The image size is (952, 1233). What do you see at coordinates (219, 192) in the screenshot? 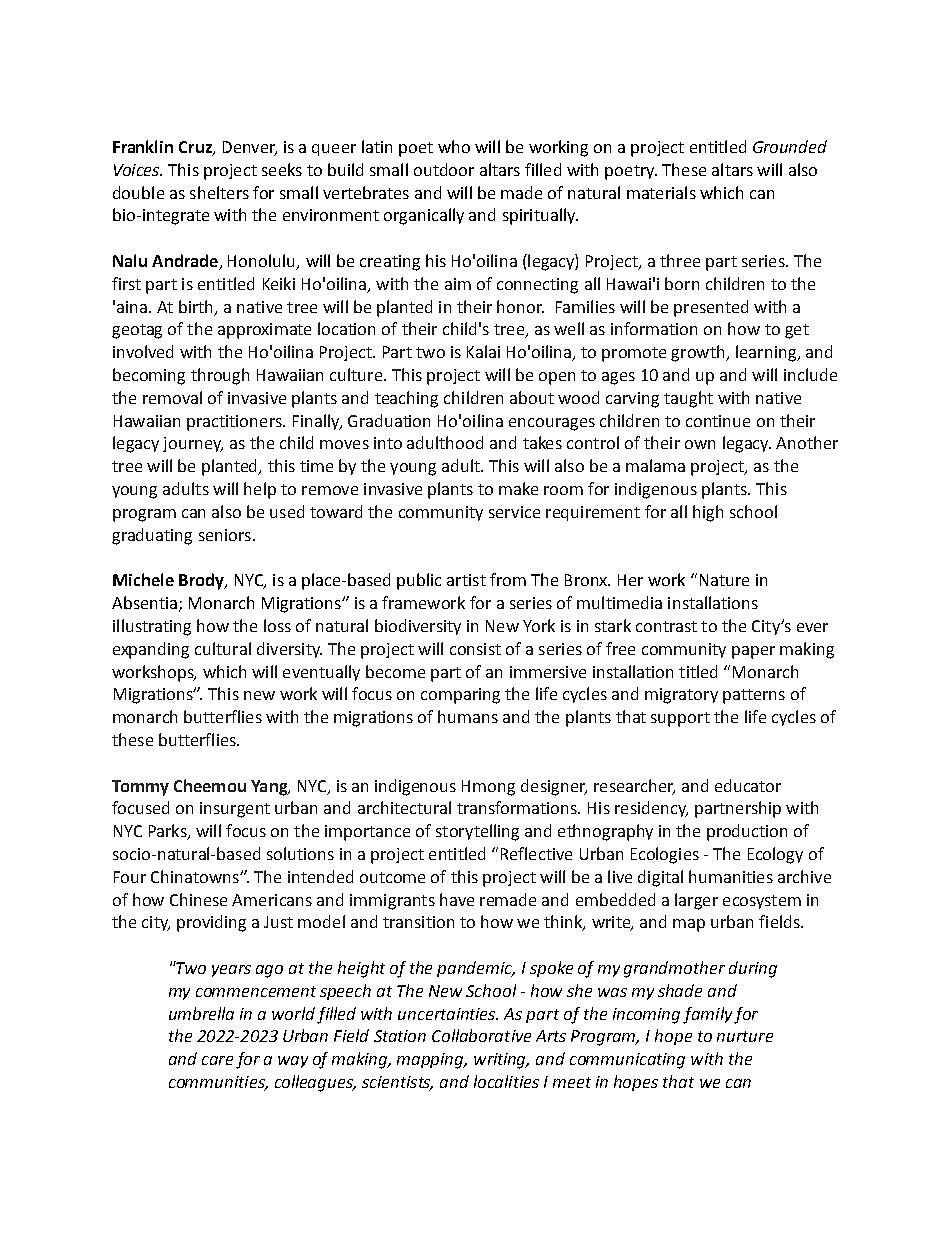
I see `shelters` at bounding box center [219, 192].
